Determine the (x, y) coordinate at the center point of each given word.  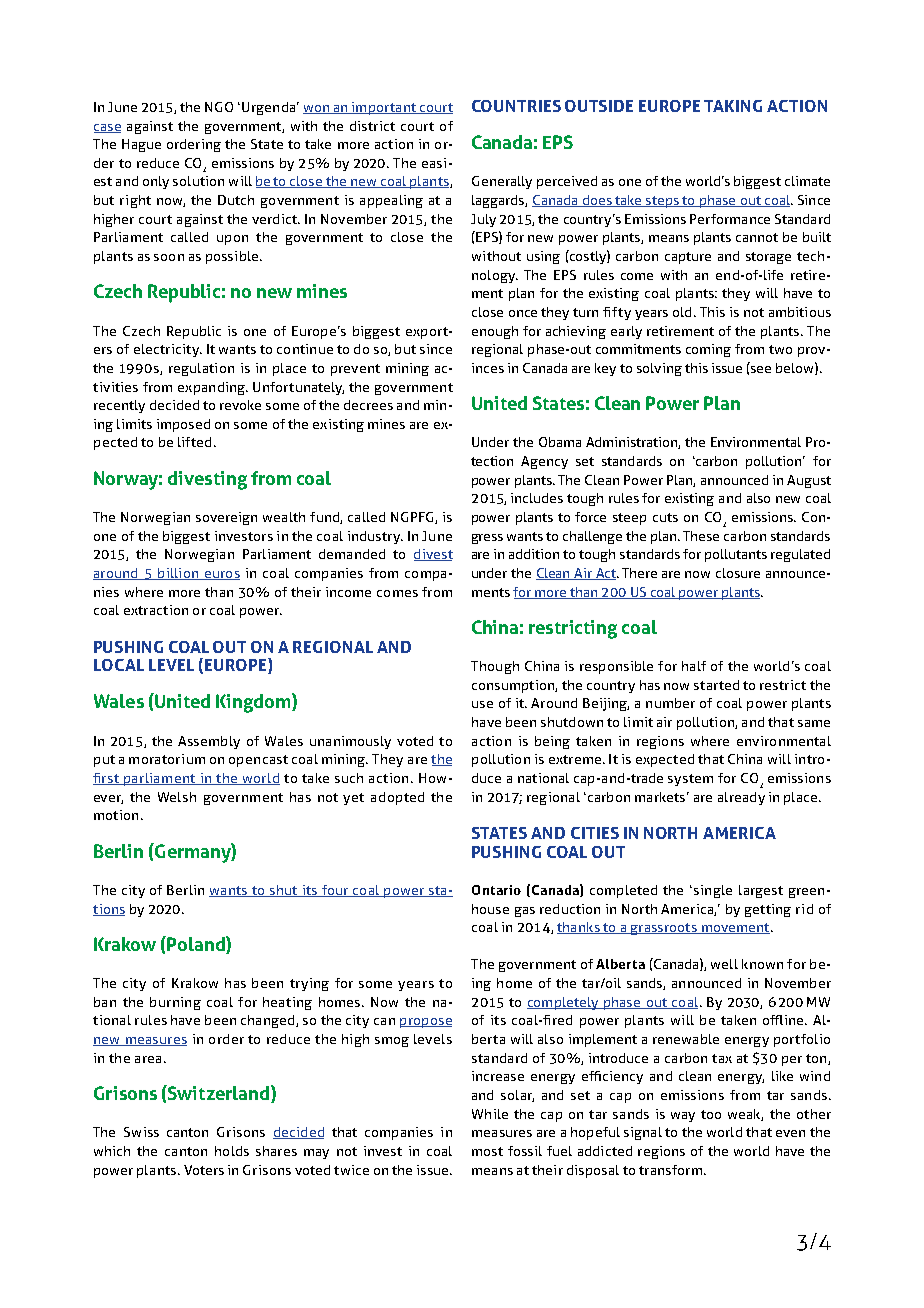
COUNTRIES (516, 106)
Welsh (177, 797)
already (741, 798)
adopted (397, 798)
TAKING (733, 106)
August (809, 481)
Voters (204, 1170)
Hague (141, 145)
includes (537, 498)
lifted (194, 442)
